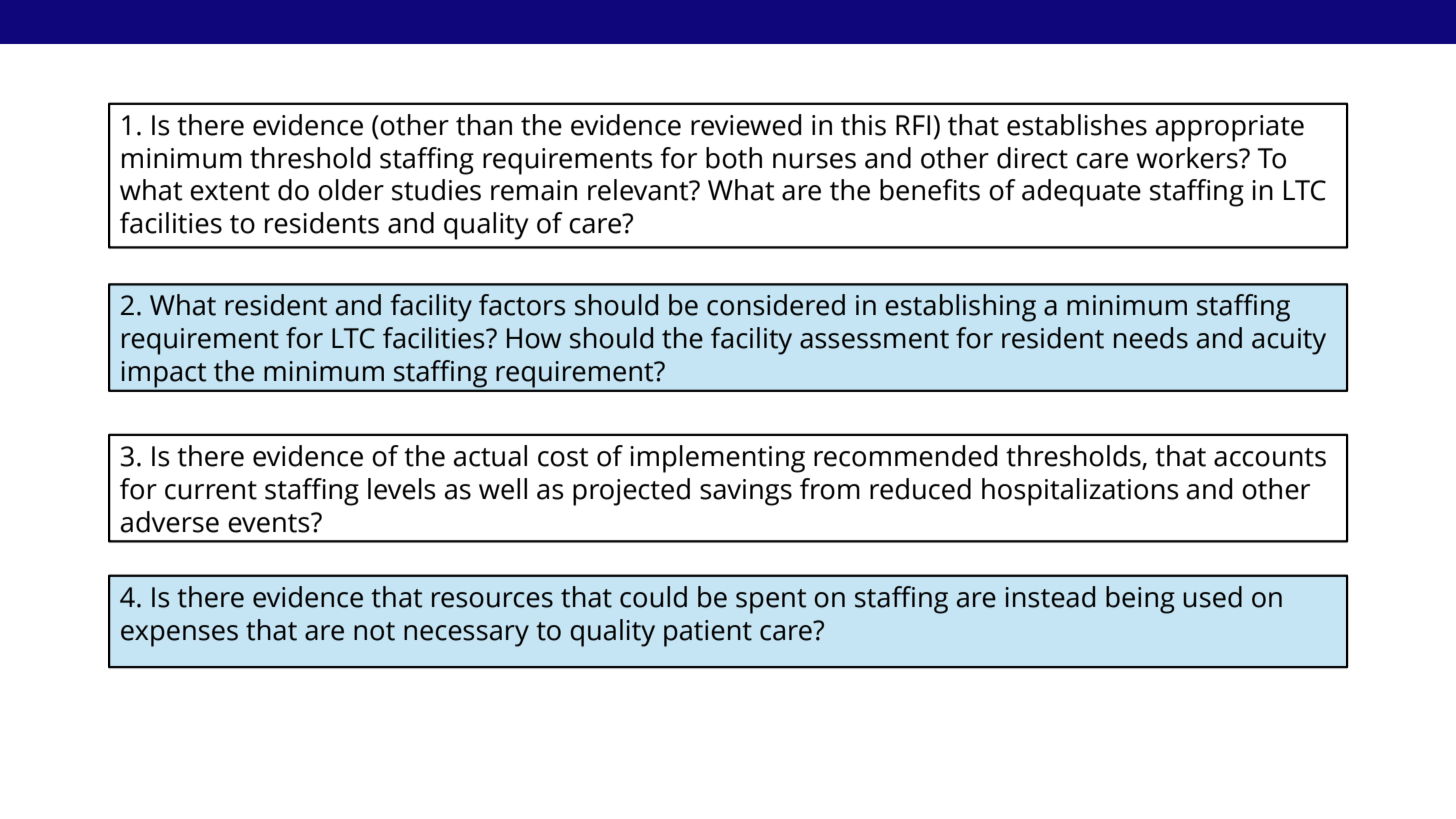 This page has height=819, width=1456. I want to click on workers, so click(1188, 158).
